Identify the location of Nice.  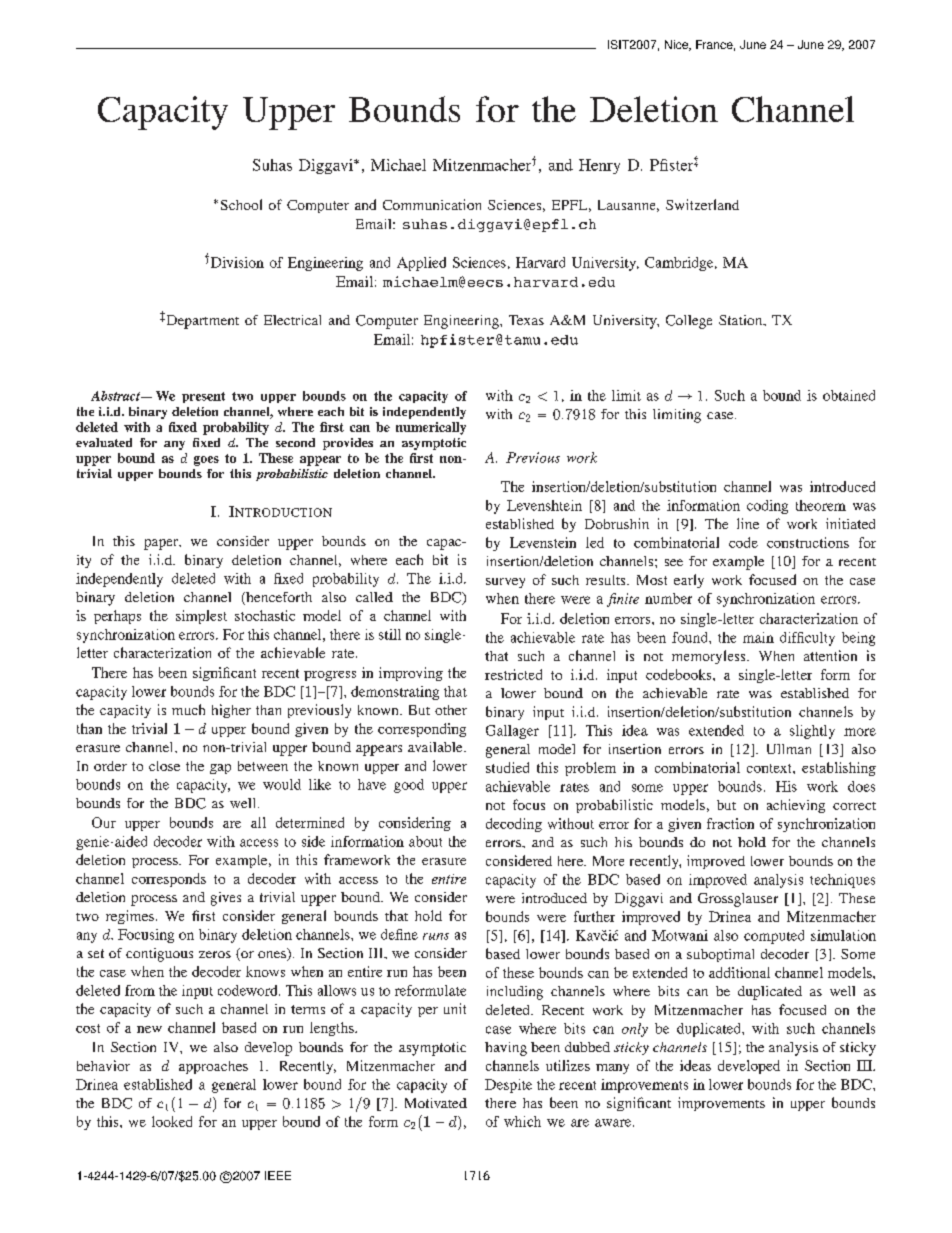
(677, 45).
